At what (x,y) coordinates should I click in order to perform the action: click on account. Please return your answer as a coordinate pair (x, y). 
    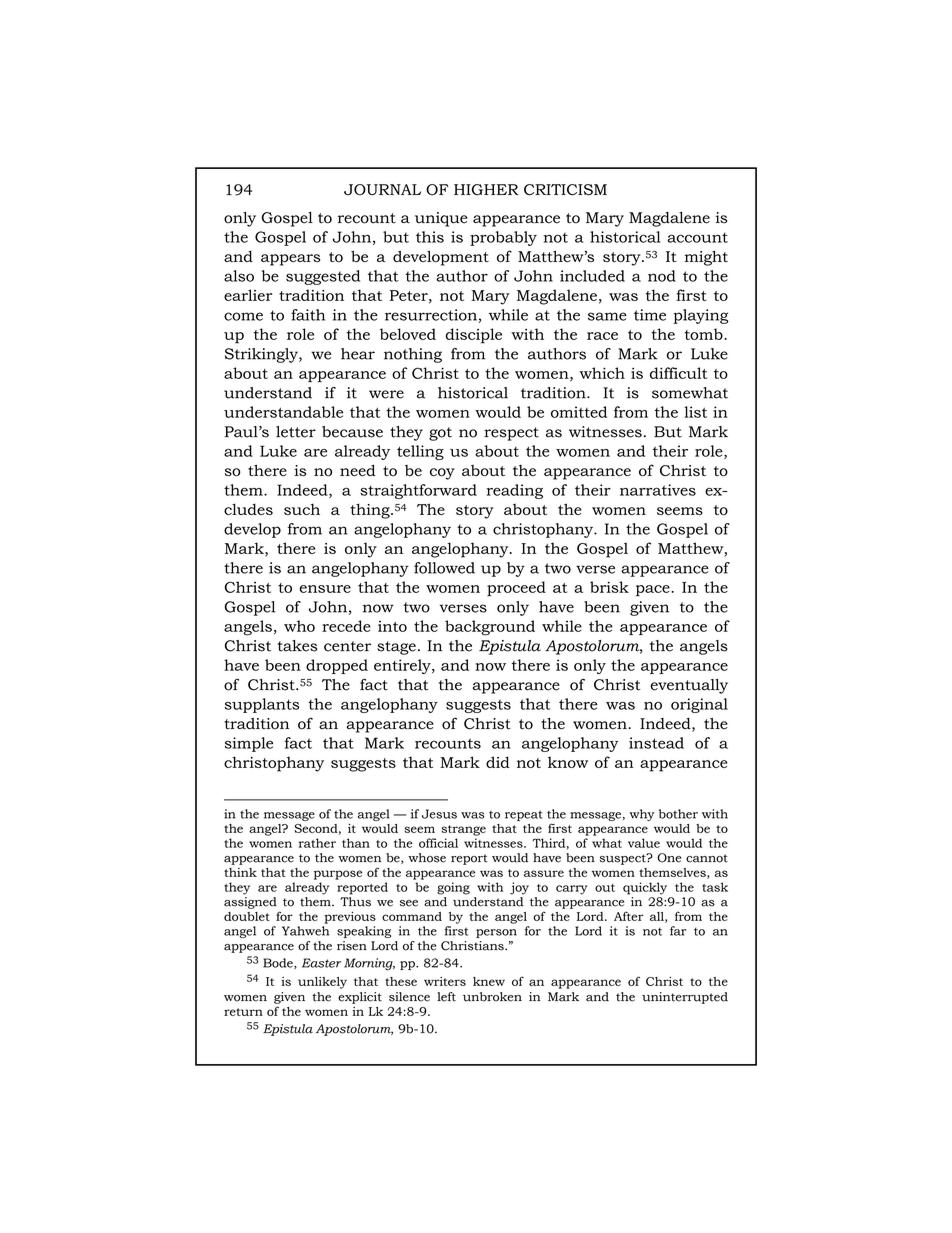
    Looking at the image, I should click on (697, 237).
